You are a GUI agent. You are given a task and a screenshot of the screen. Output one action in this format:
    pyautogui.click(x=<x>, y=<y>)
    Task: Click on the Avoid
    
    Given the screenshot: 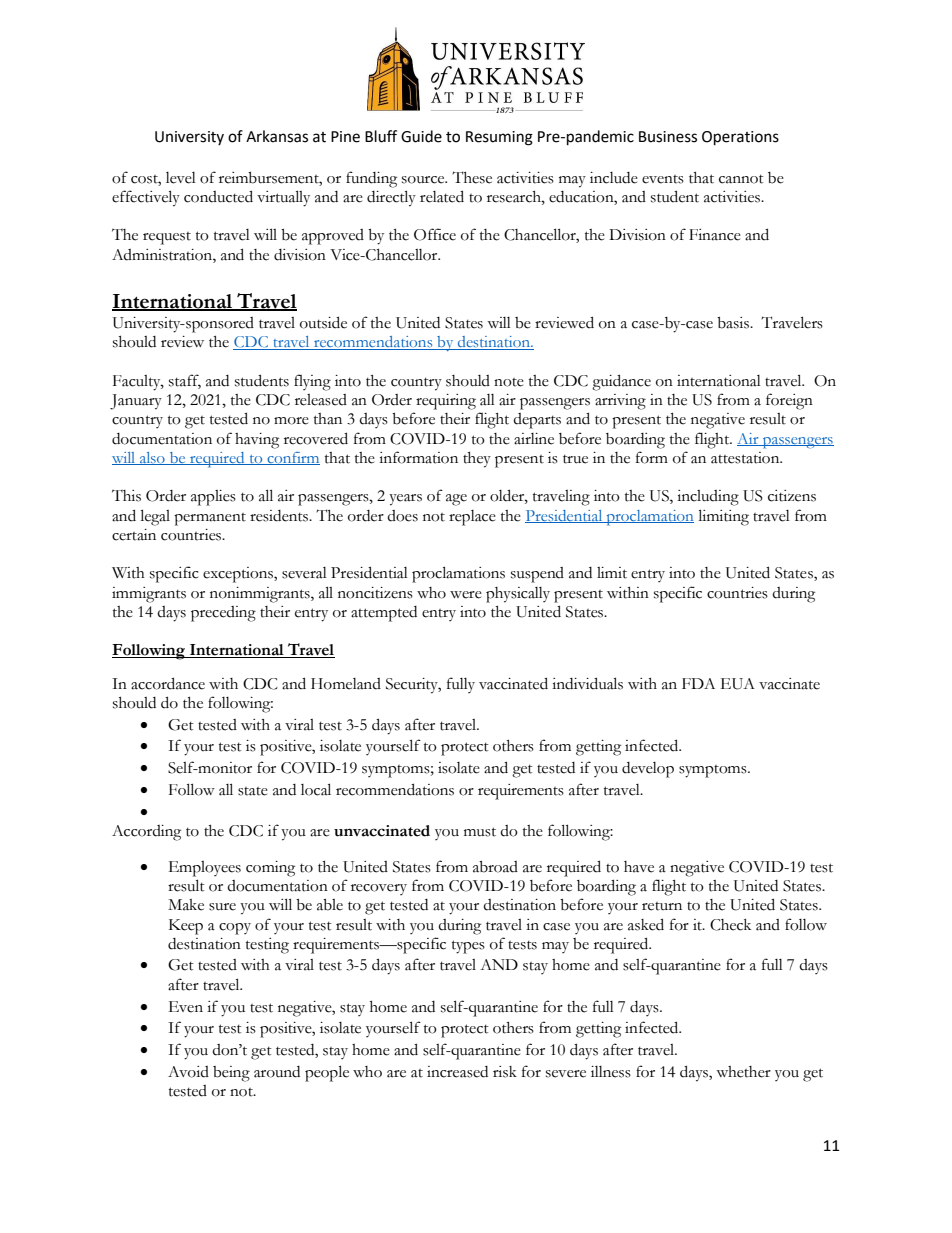 What is the action you would take?
    pyautogui.click(x=188, y=1072)
